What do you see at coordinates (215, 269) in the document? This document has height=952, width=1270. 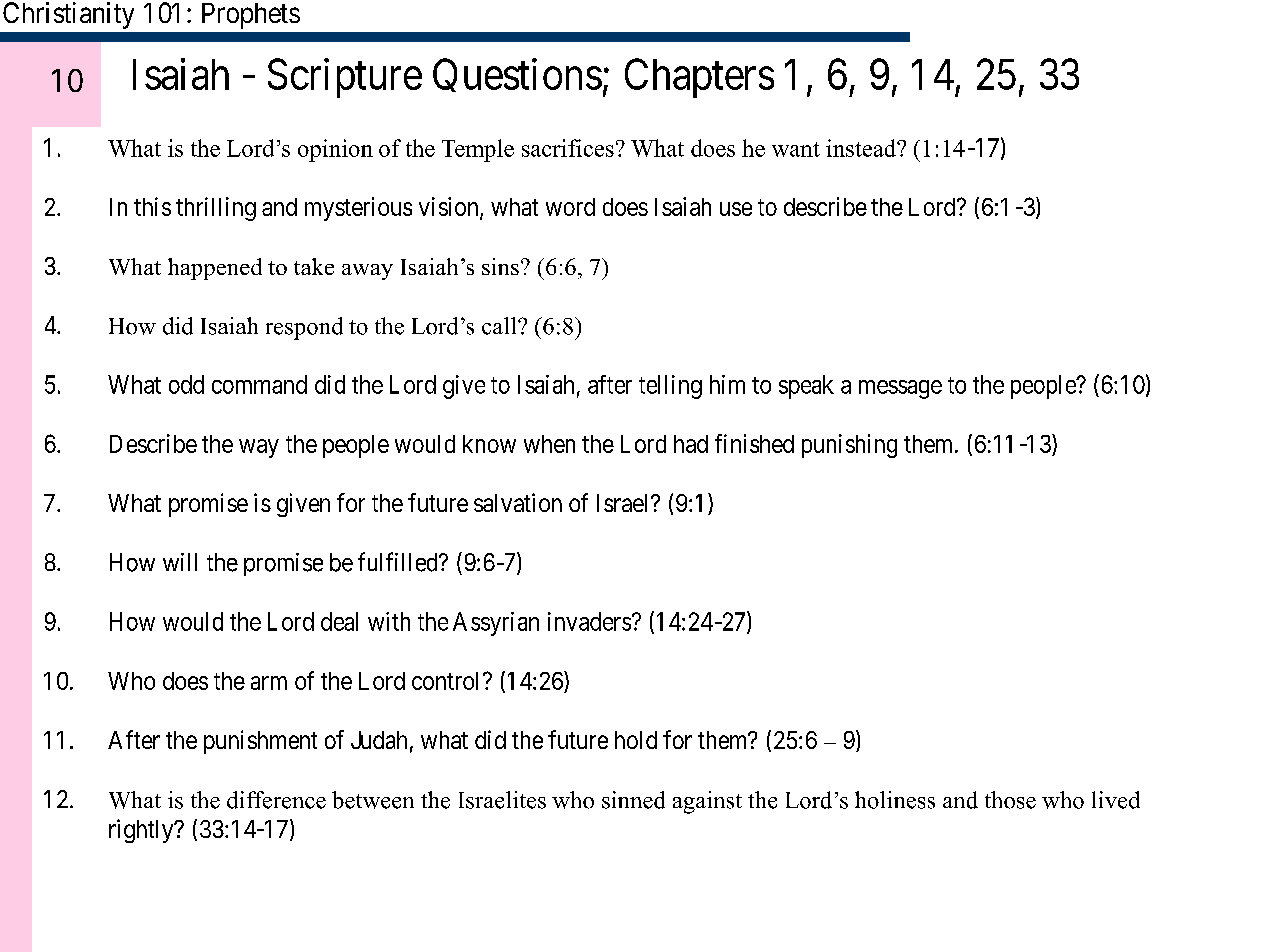 I see `happened` at bounding box center [215, 269].
